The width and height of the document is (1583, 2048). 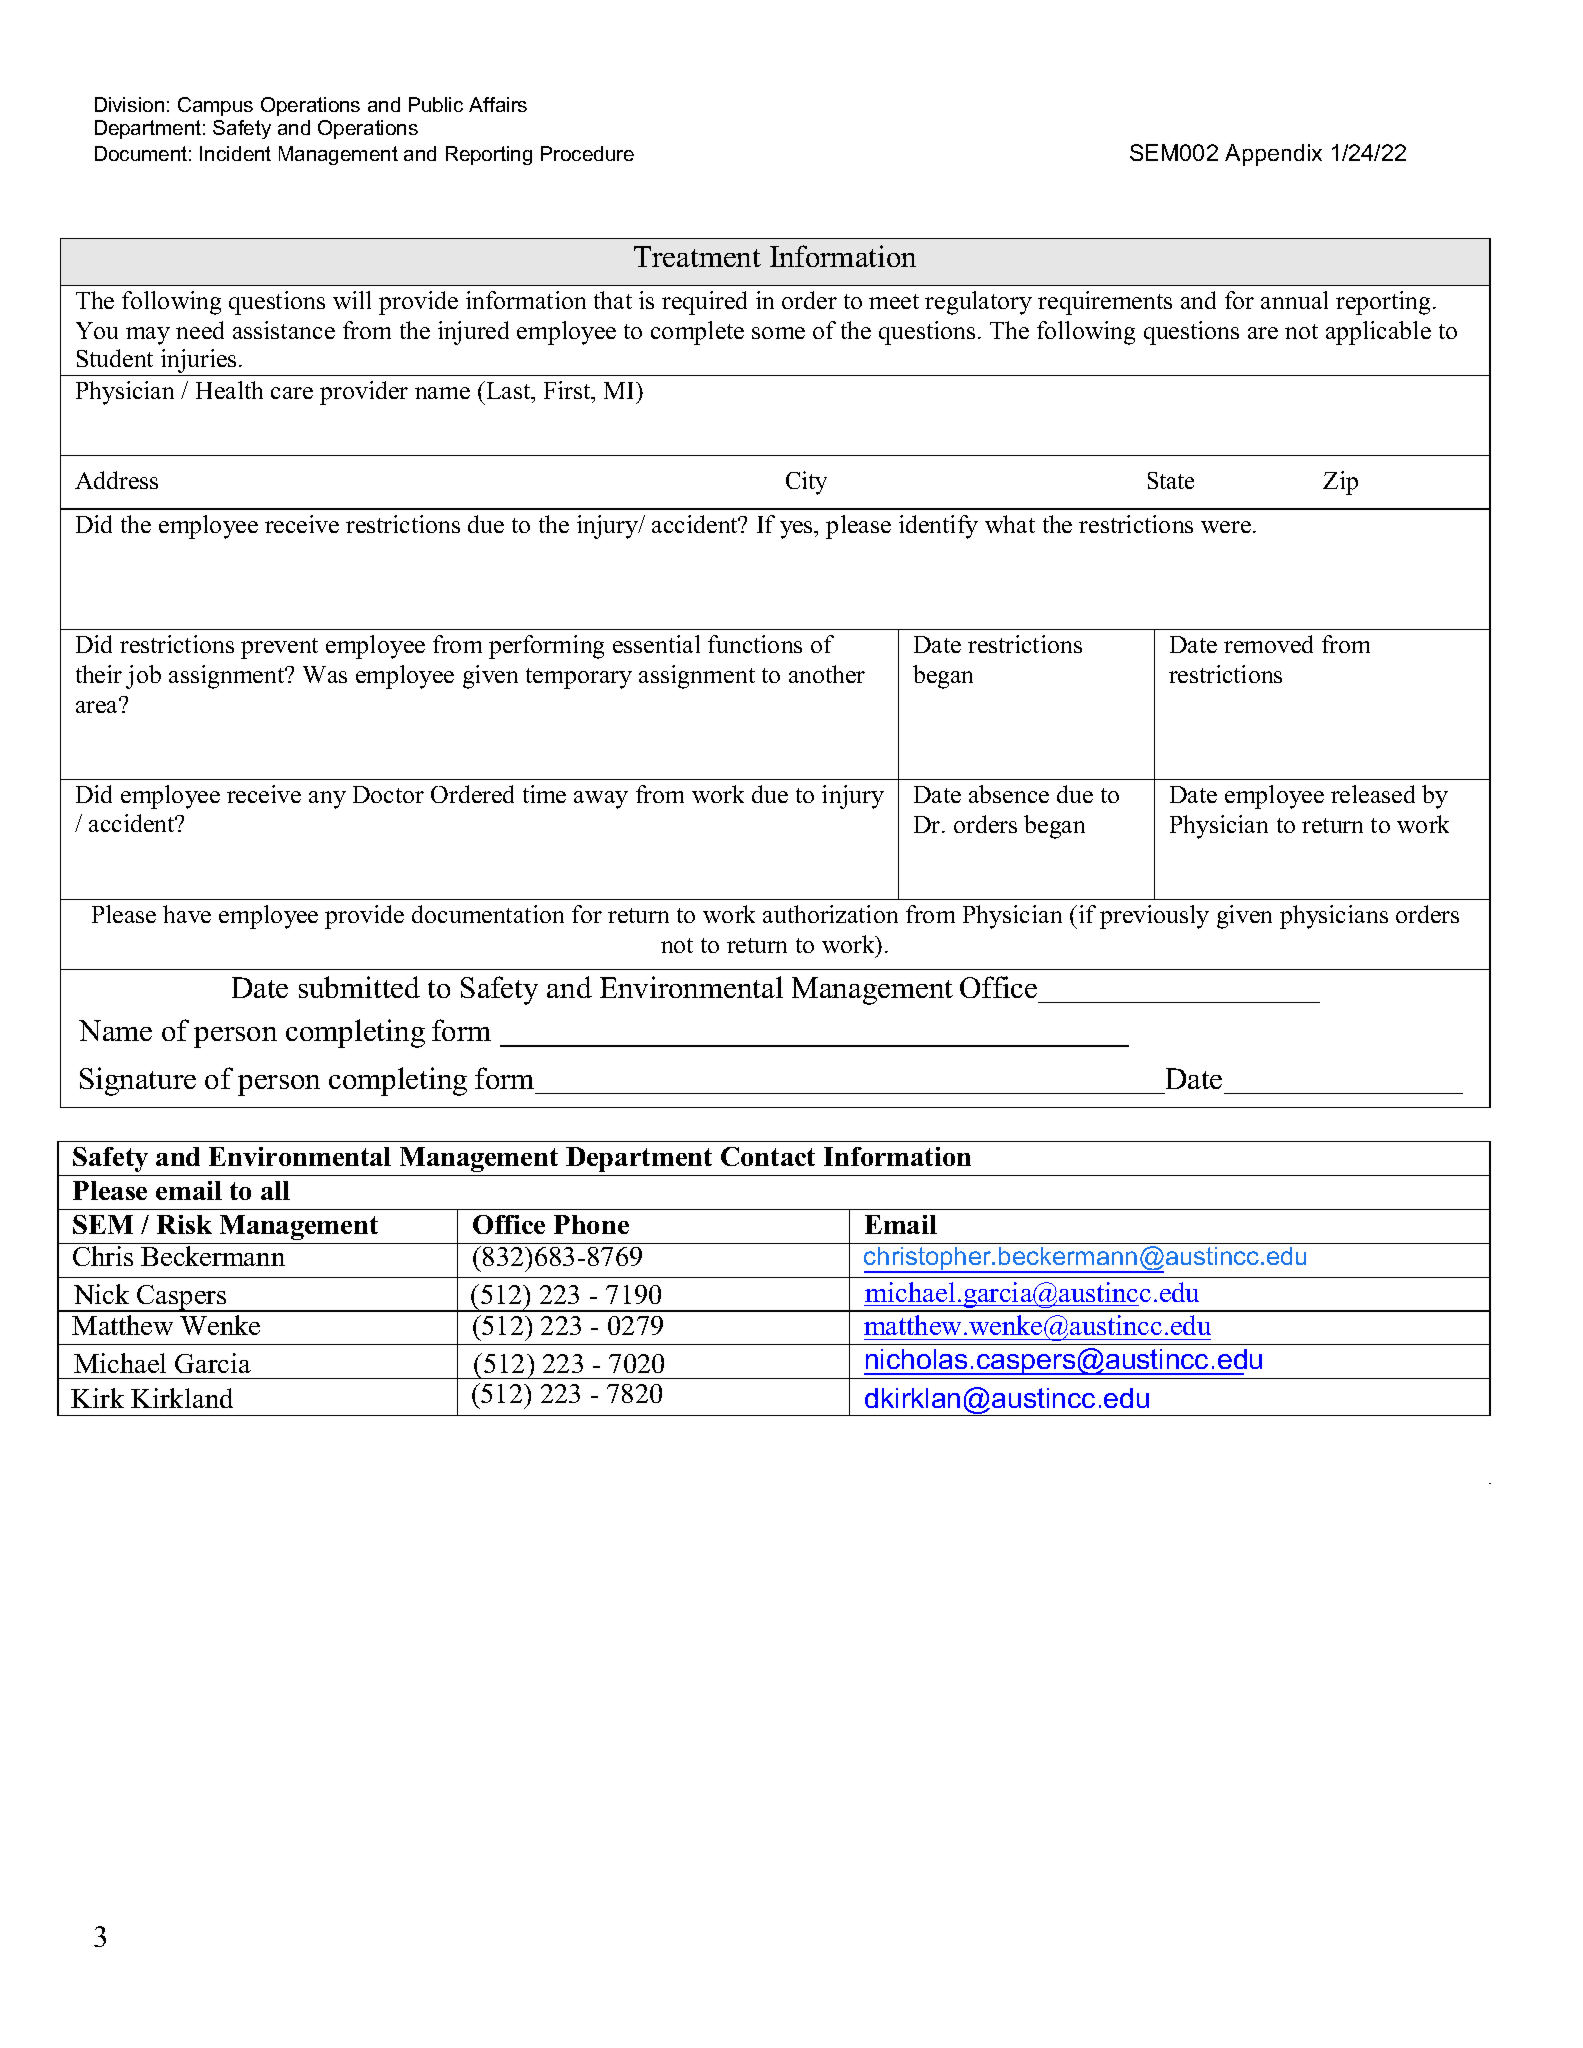 I want to click on Was, so click(x=325, y=674).
